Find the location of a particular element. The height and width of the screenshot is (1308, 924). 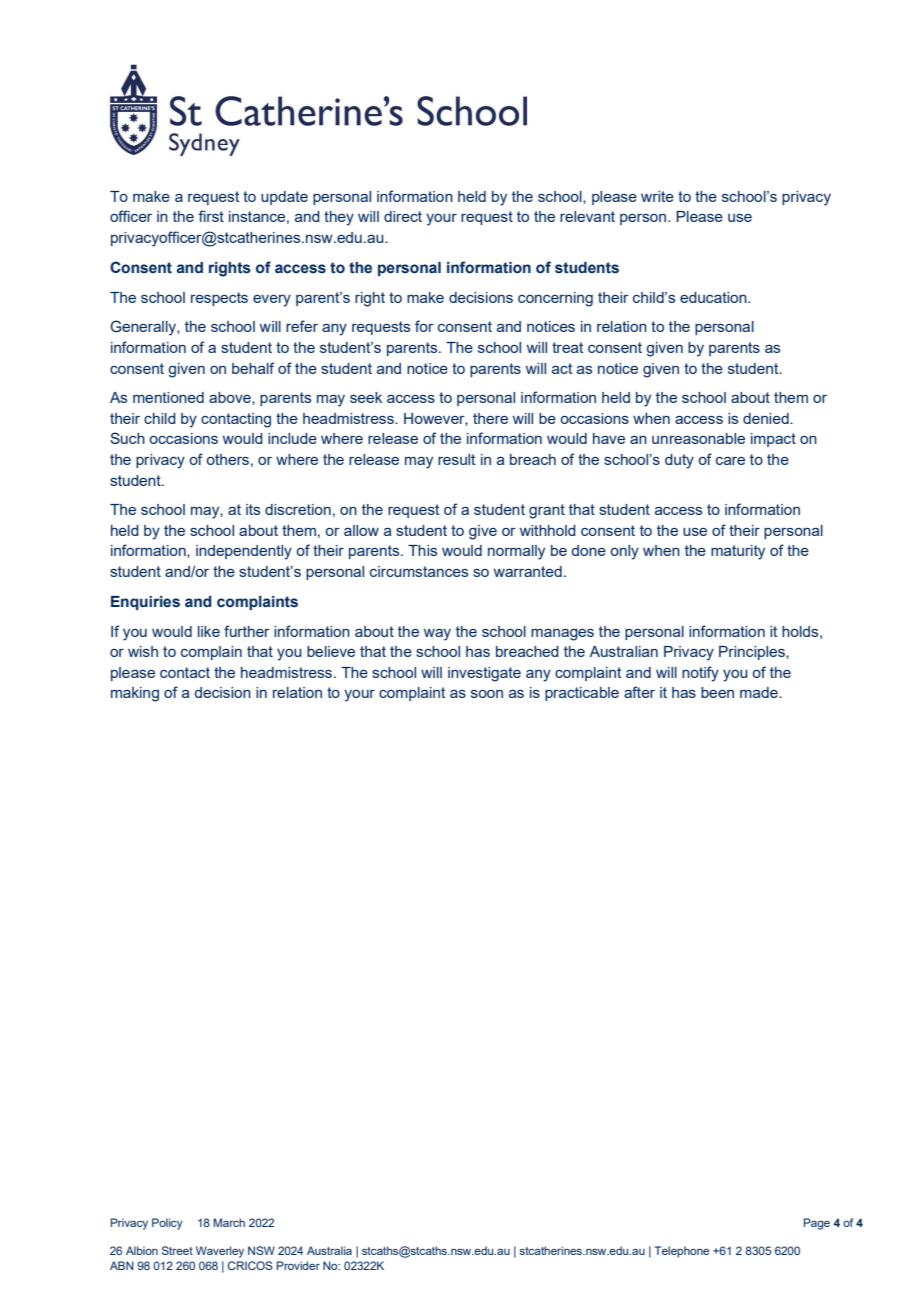

soon is located at coordinates (487, 694).
